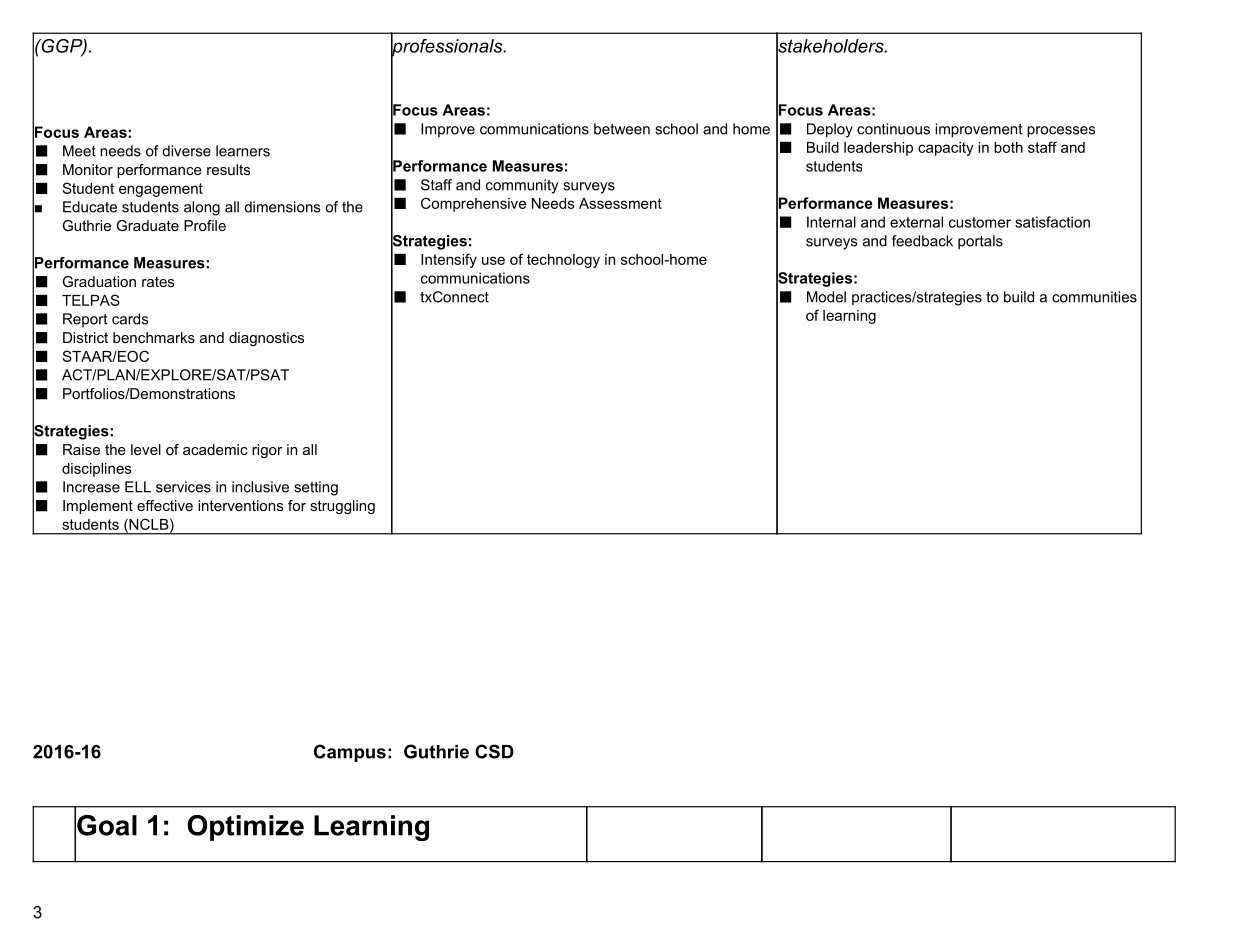  What do you see at coordinates (245, 828) in the screenshot?
I see `Optimize` at bounding box center [245, 828].
